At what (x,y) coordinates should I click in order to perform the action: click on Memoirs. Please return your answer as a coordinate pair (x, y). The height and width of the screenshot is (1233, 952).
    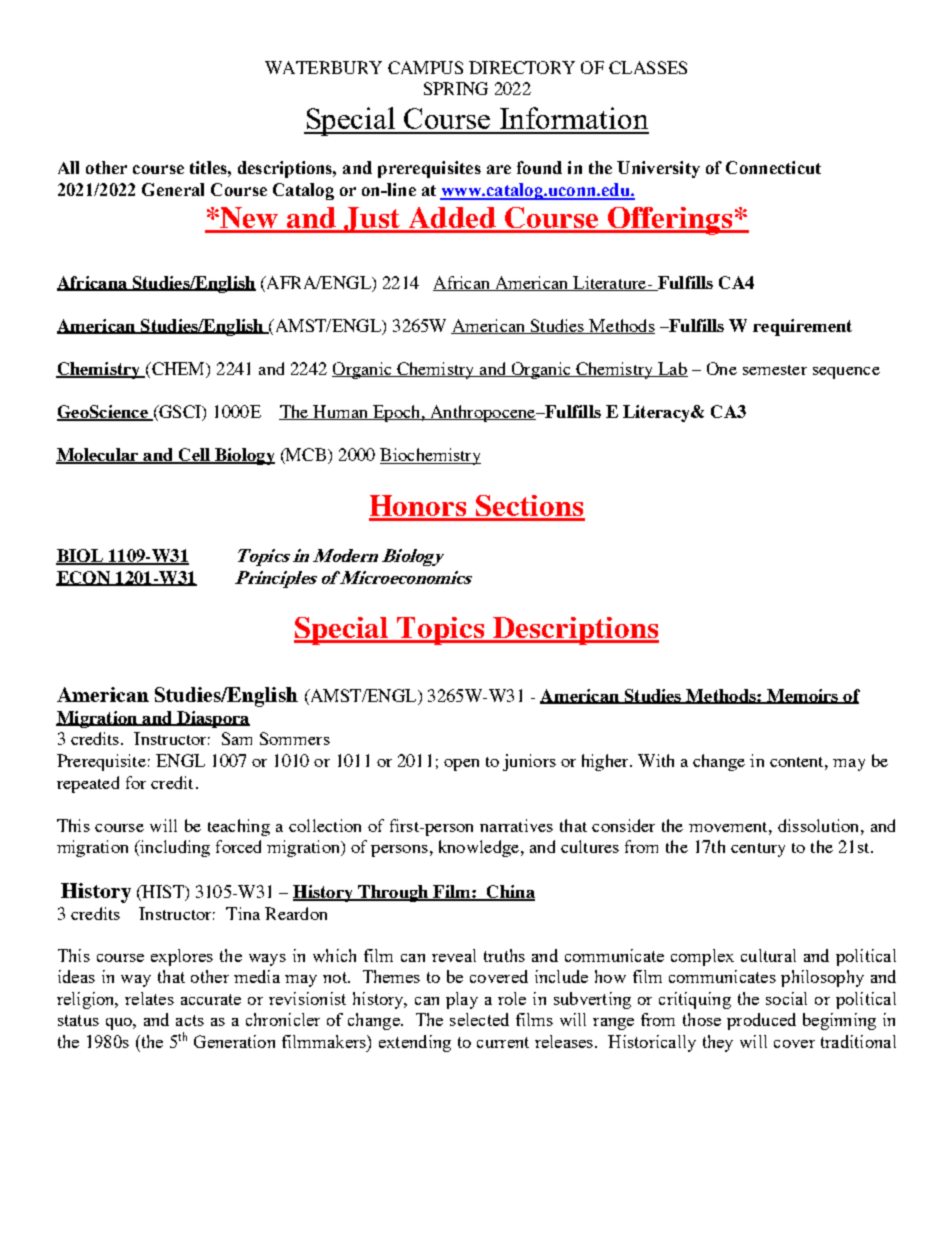
    Looking at the image, I should click on (803, 696).
